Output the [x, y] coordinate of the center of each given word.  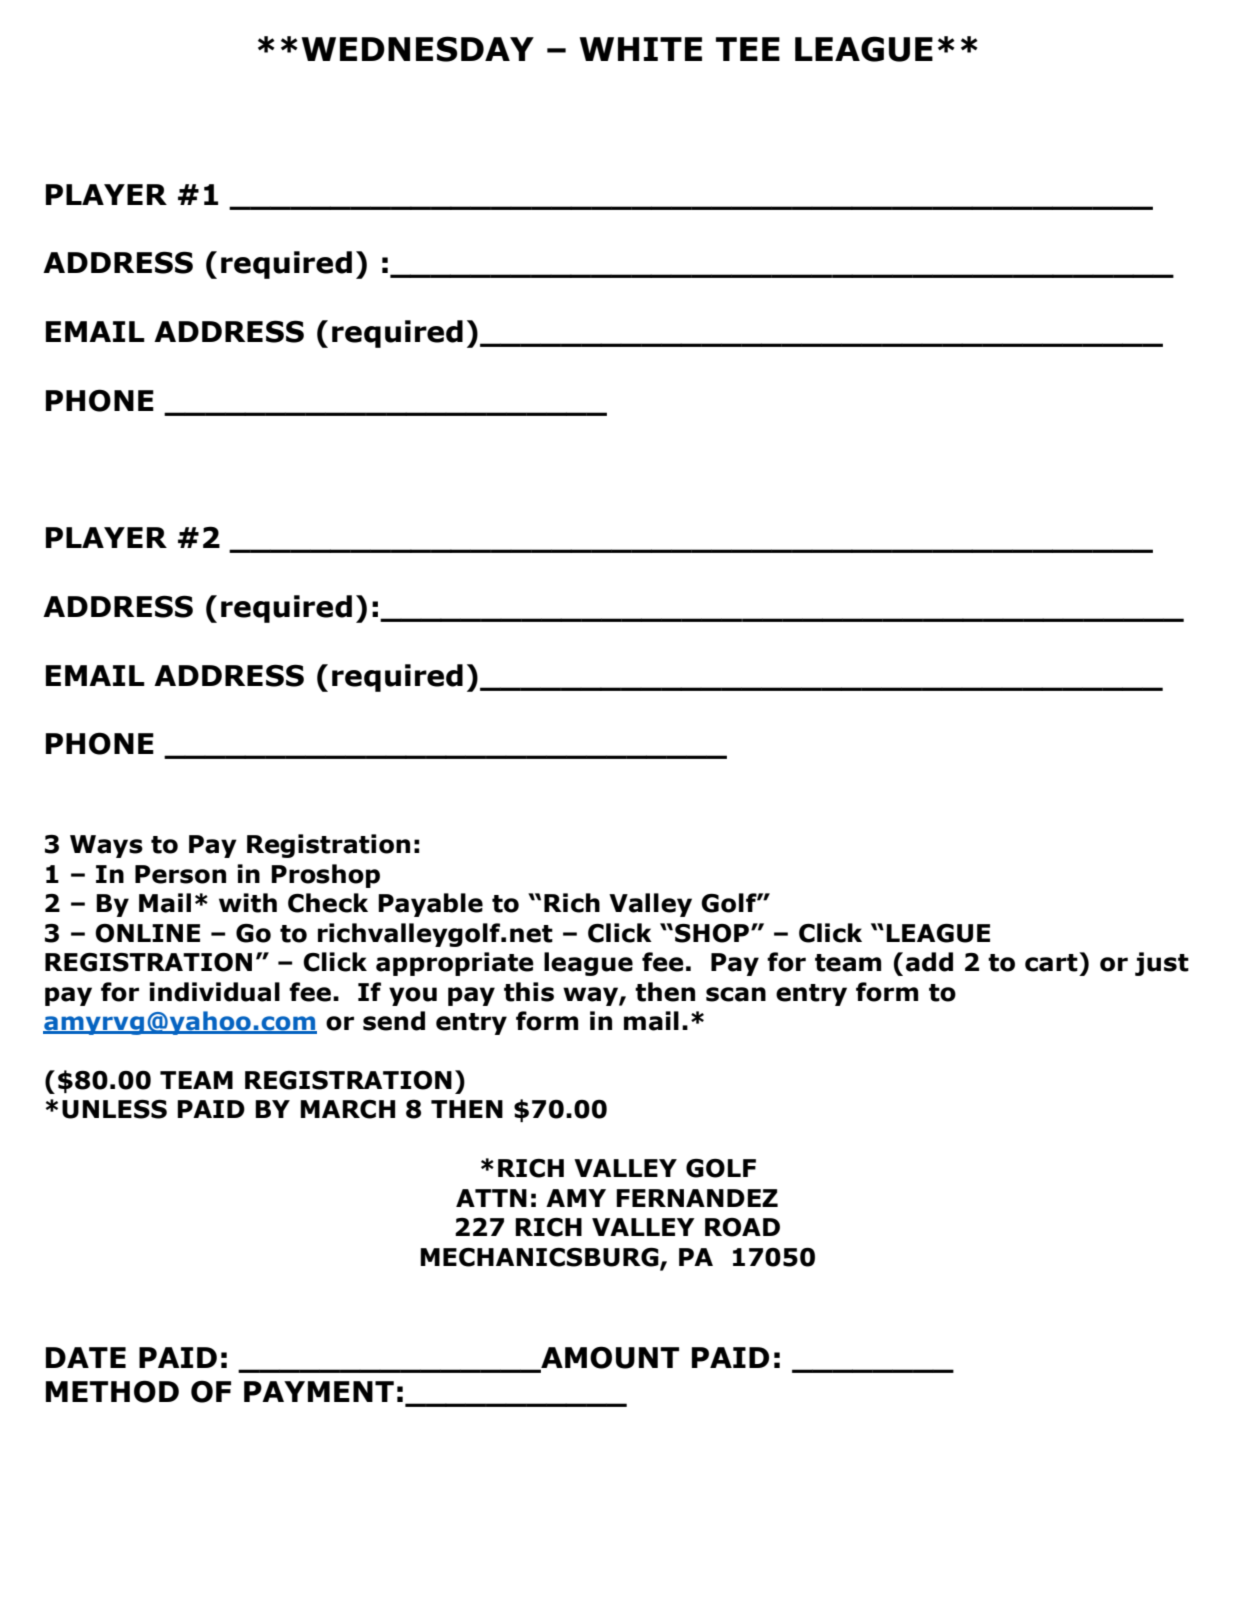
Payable [430, 905]
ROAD [742, 1227]
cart [1052, 962]
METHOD [112, 1391]
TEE [748, 49]
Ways [106, 846]
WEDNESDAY [417, 49]
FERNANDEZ [697, 1198]
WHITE [640, 49]
